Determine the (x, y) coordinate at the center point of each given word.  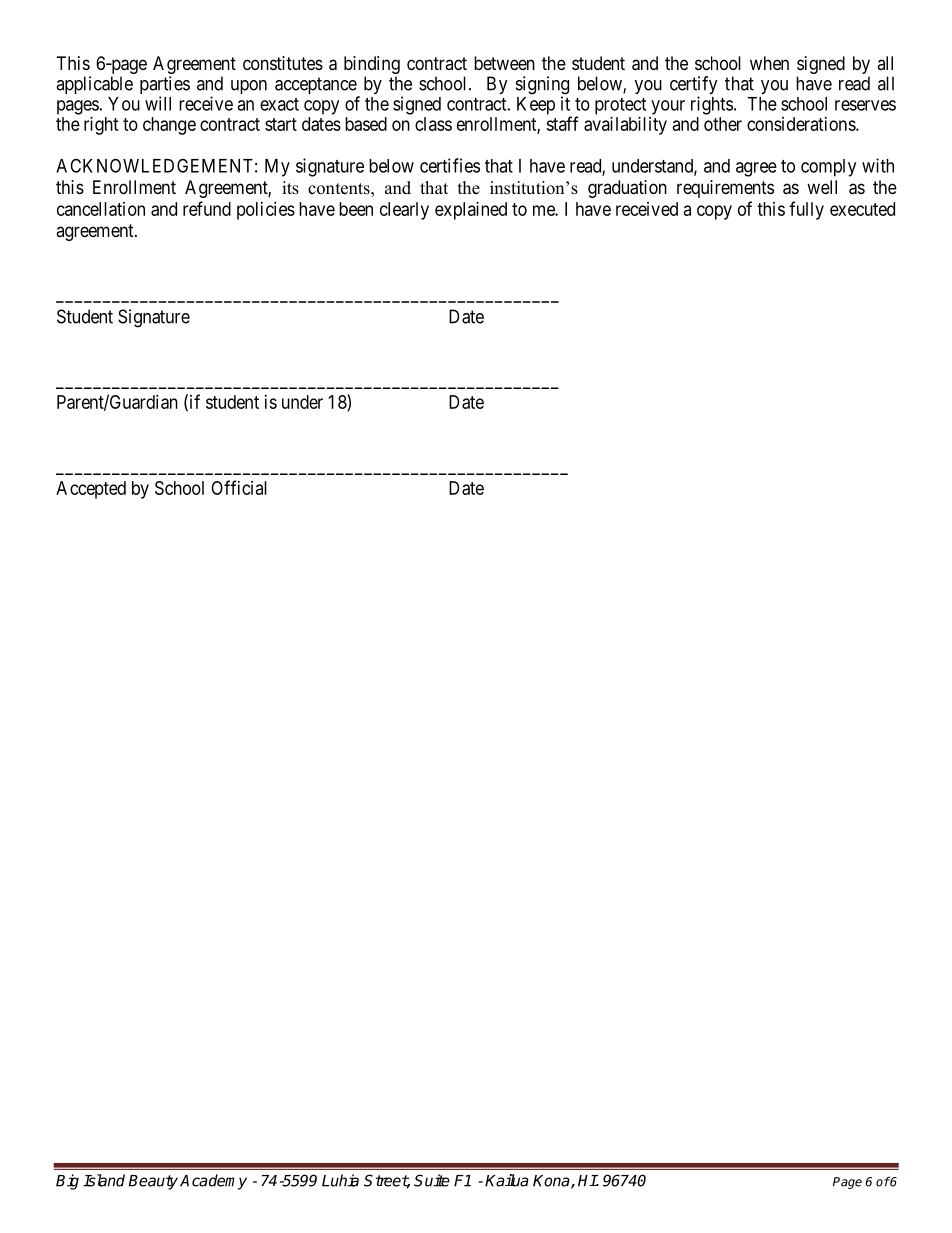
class (433, 124)
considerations (802, 124)
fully (806, 210)
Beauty (153, 1182)
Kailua (507, 1180)
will (158, 103)
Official (239, 487)
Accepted (91, 490)
